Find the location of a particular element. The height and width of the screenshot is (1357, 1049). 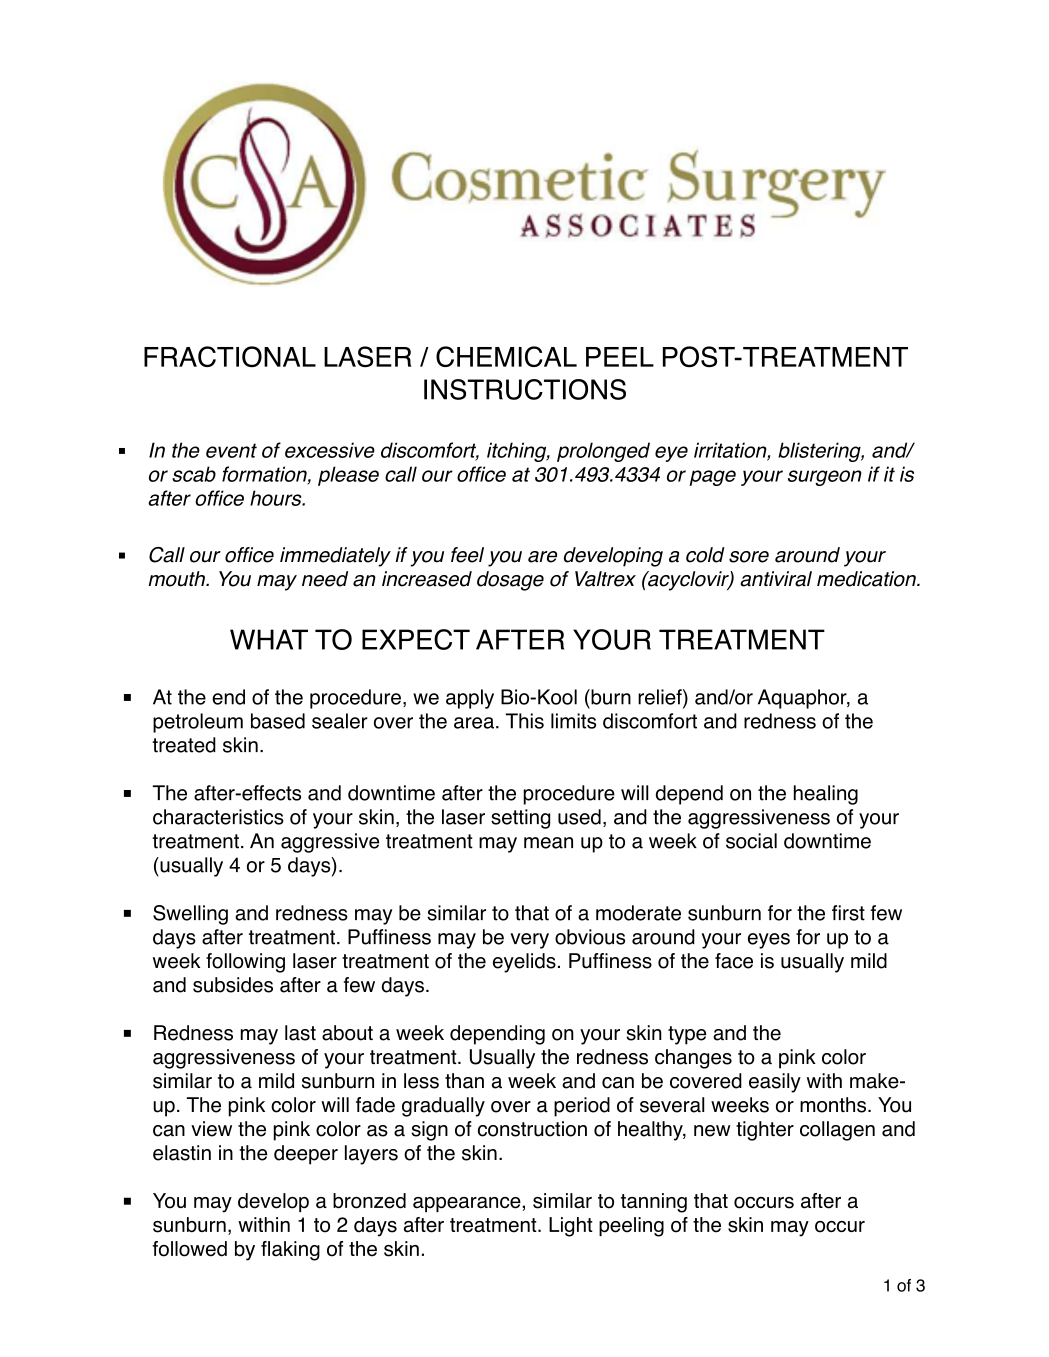

apply is located at coordinates (470, 699).
